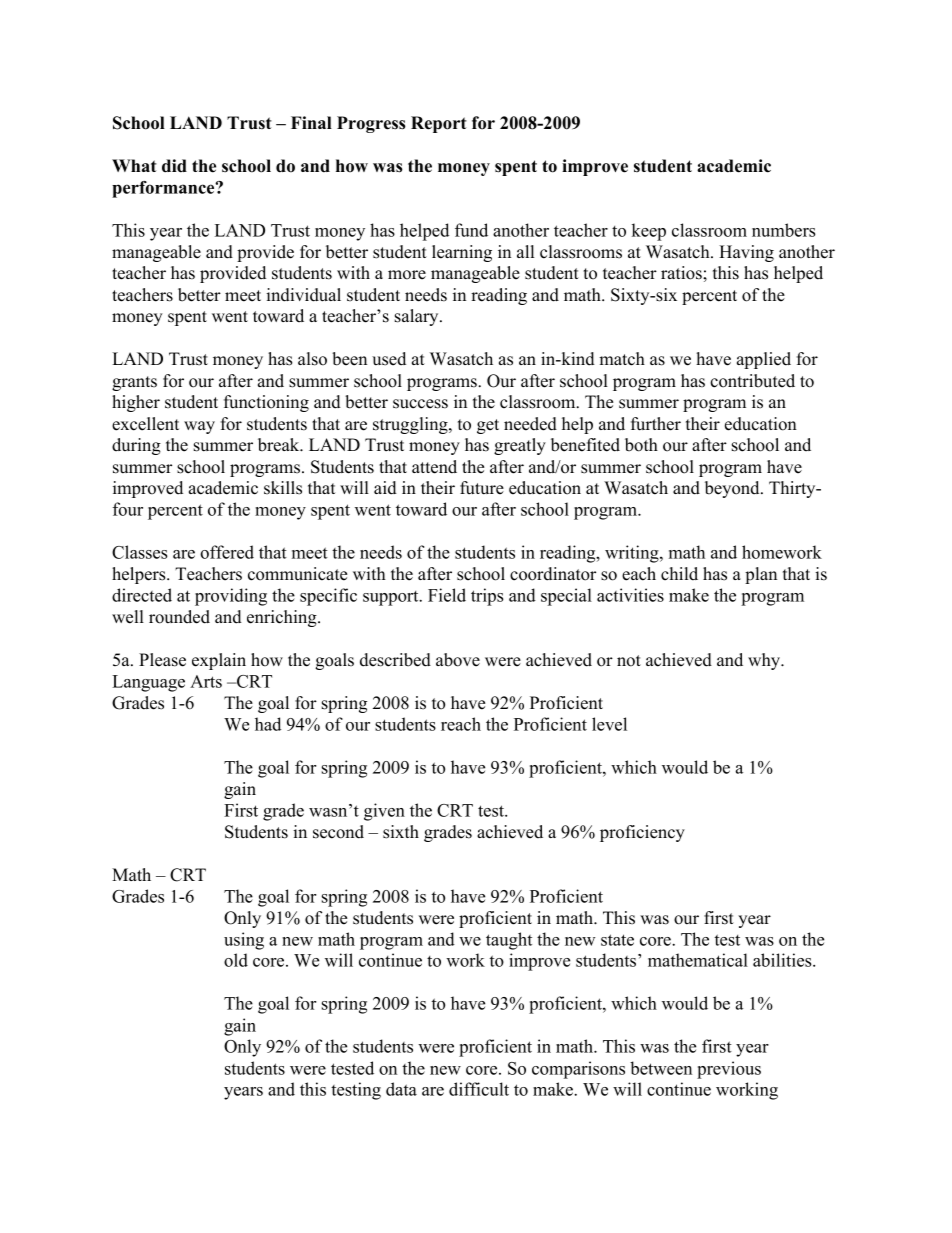  Describe the element at coordinates (609, 724) in the image. I see `level` at that location.
